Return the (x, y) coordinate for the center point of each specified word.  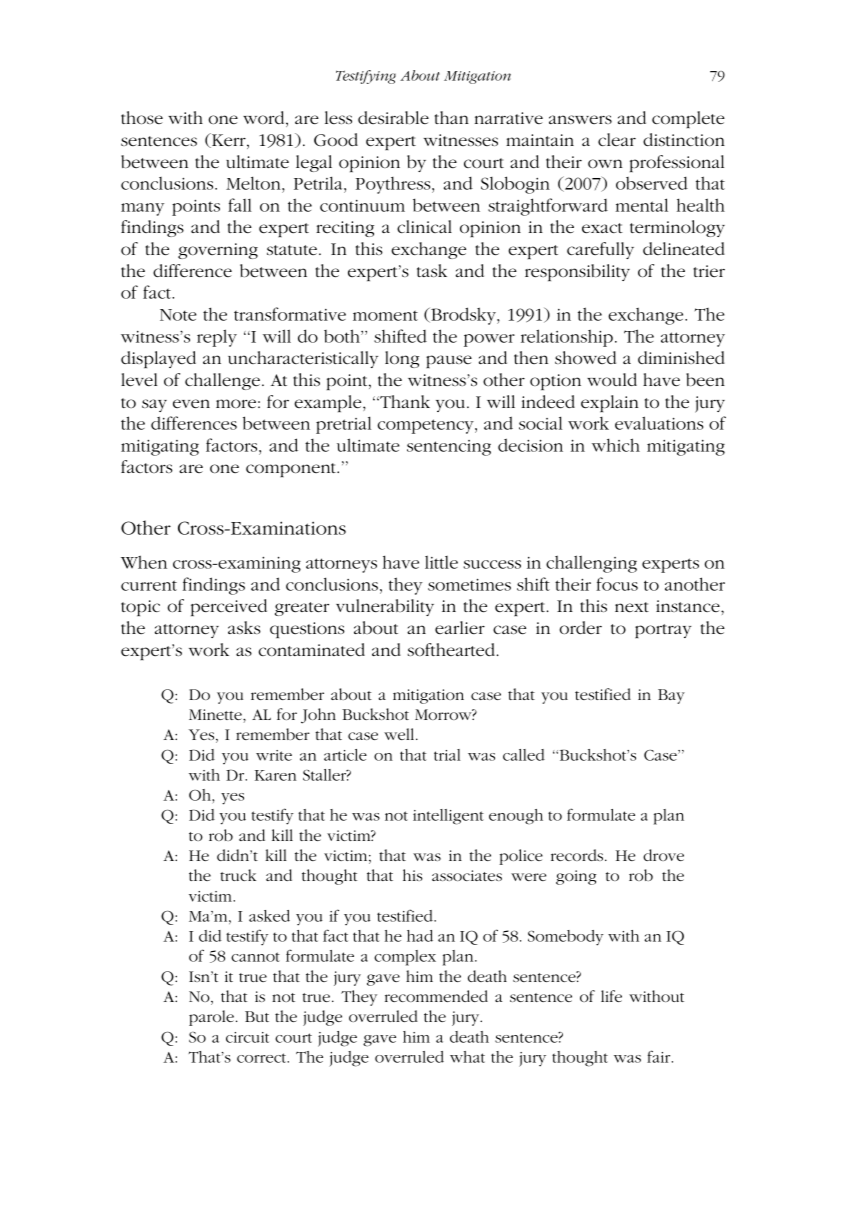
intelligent (448, 817)
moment (385, 316)
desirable (393, 117)
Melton (254, 183)
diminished (681, 357)
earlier (460, 627)
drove (663, 855)
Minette (216, 714)
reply (217, 338)
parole (211, 1018)
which (616, 445)
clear (617, 139)
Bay (671, 696)
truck (238, 875)
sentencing (449, 448)
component (292, 470)
